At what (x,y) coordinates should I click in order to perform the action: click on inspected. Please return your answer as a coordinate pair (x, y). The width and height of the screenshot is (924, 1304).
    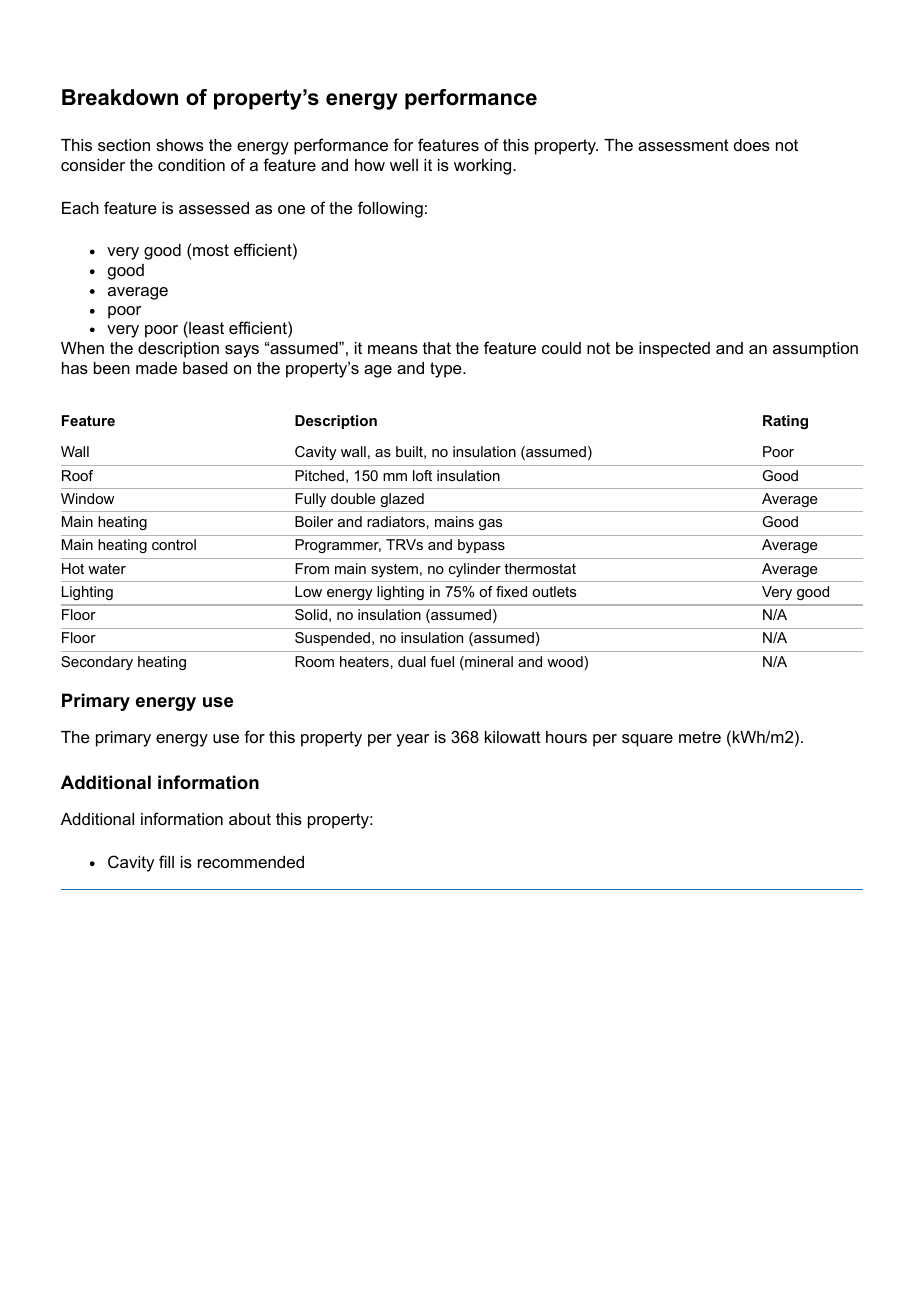
    Looking at the image, I should click on (674, 350).
